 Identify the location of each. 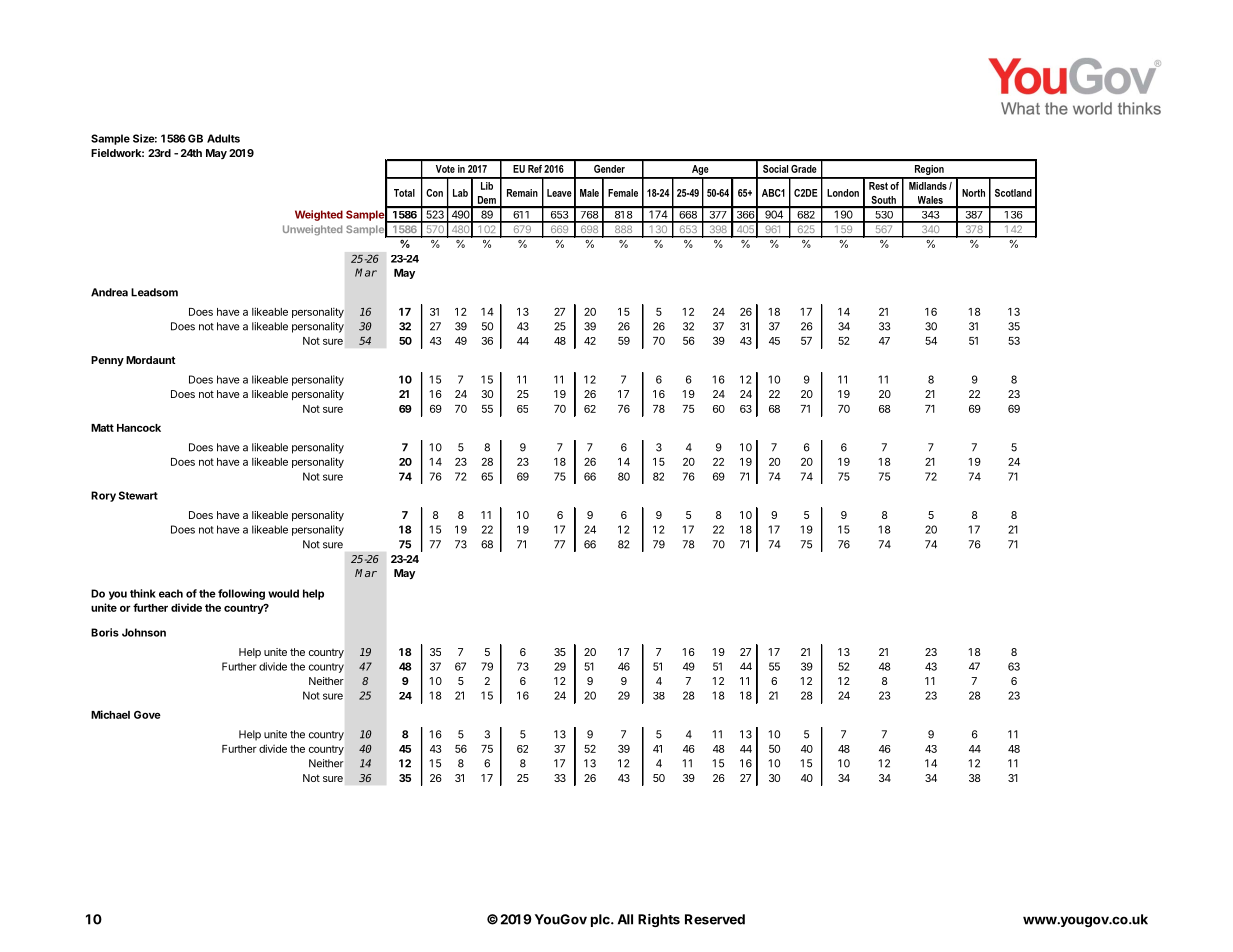
(171, 593).
